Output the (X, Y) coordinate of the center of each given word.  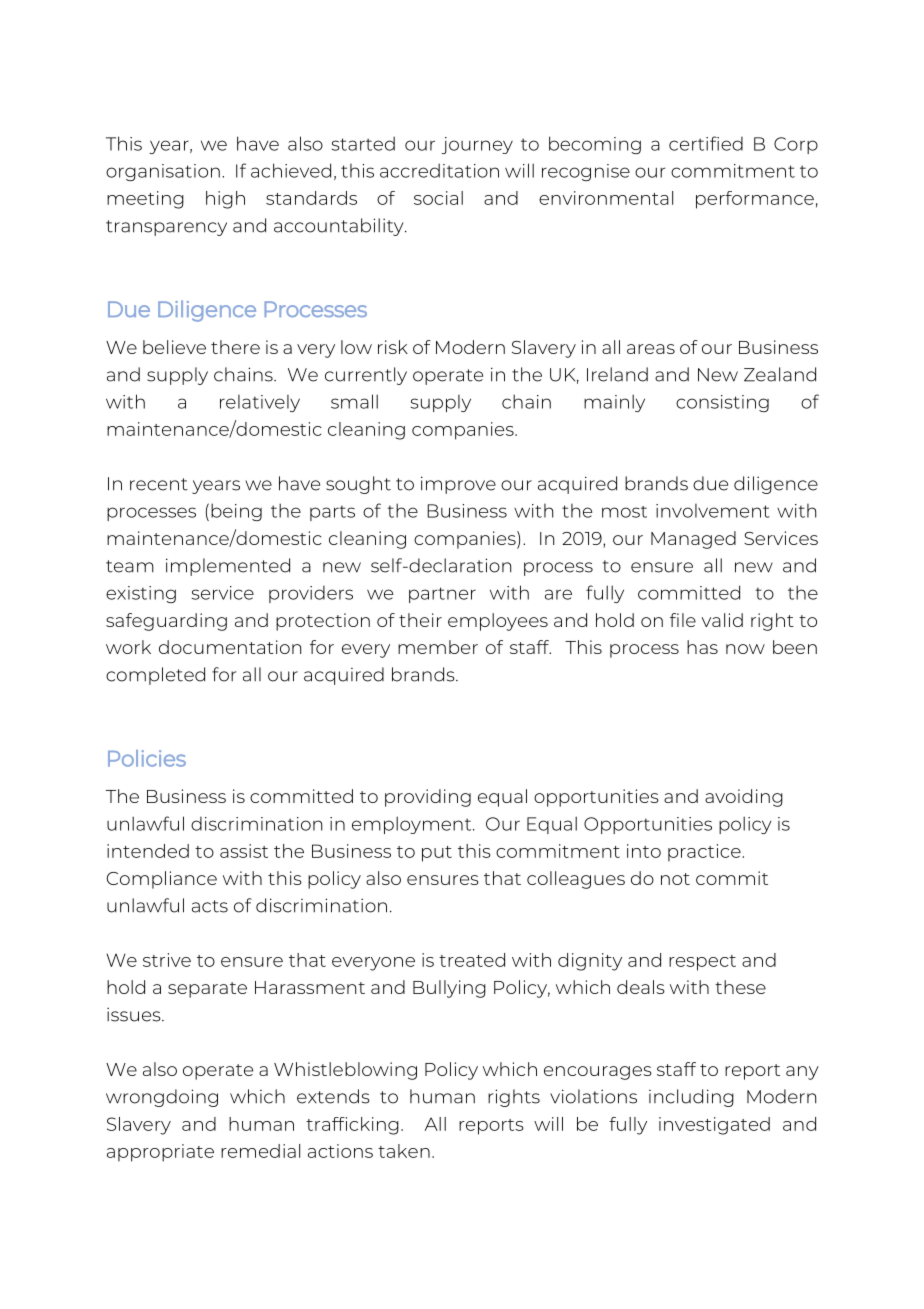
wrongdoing (162, 1098)
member (438, 647)
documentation (230, 647)
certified (706, 143)
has (702, 647)
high (225, 200)
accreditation (439, 170)
